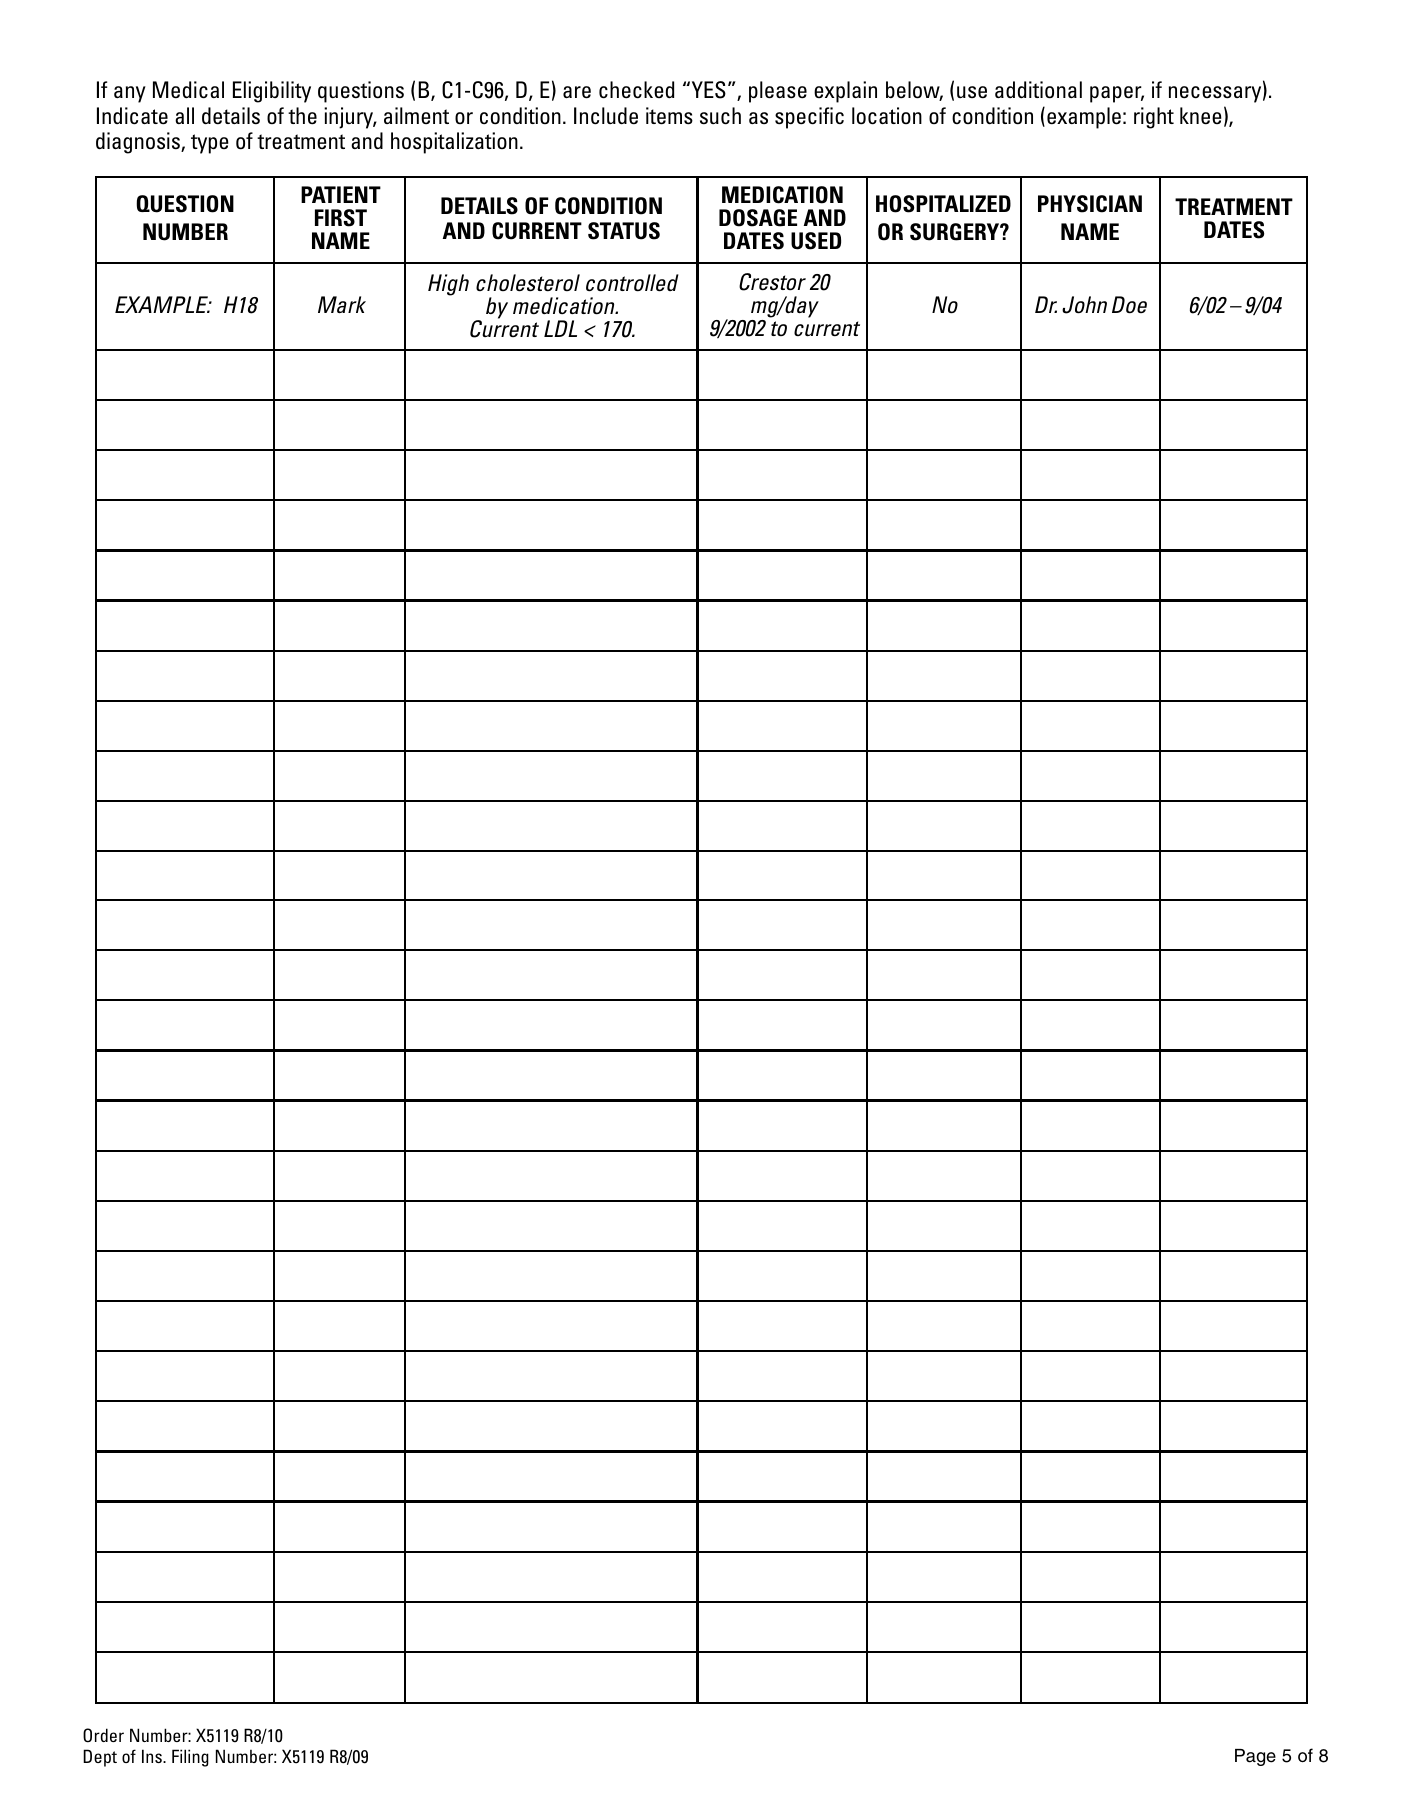  Describe the element at coordinates (341, 218) in the page. I see `FIRST` at that location.
